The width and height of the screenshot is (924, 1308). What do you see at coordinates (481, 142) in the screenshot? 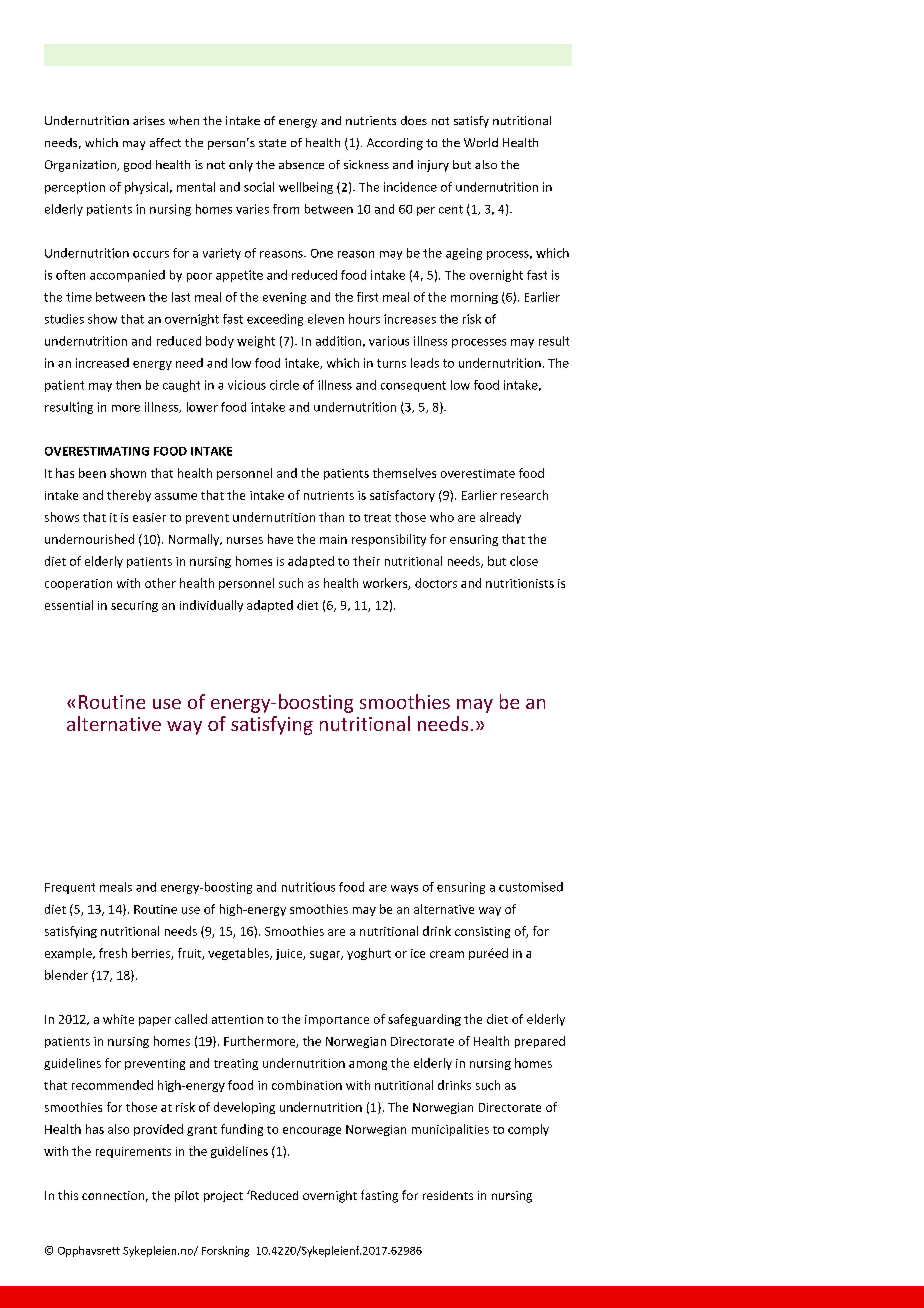
I see `World` at bounding box center [481, 142].
